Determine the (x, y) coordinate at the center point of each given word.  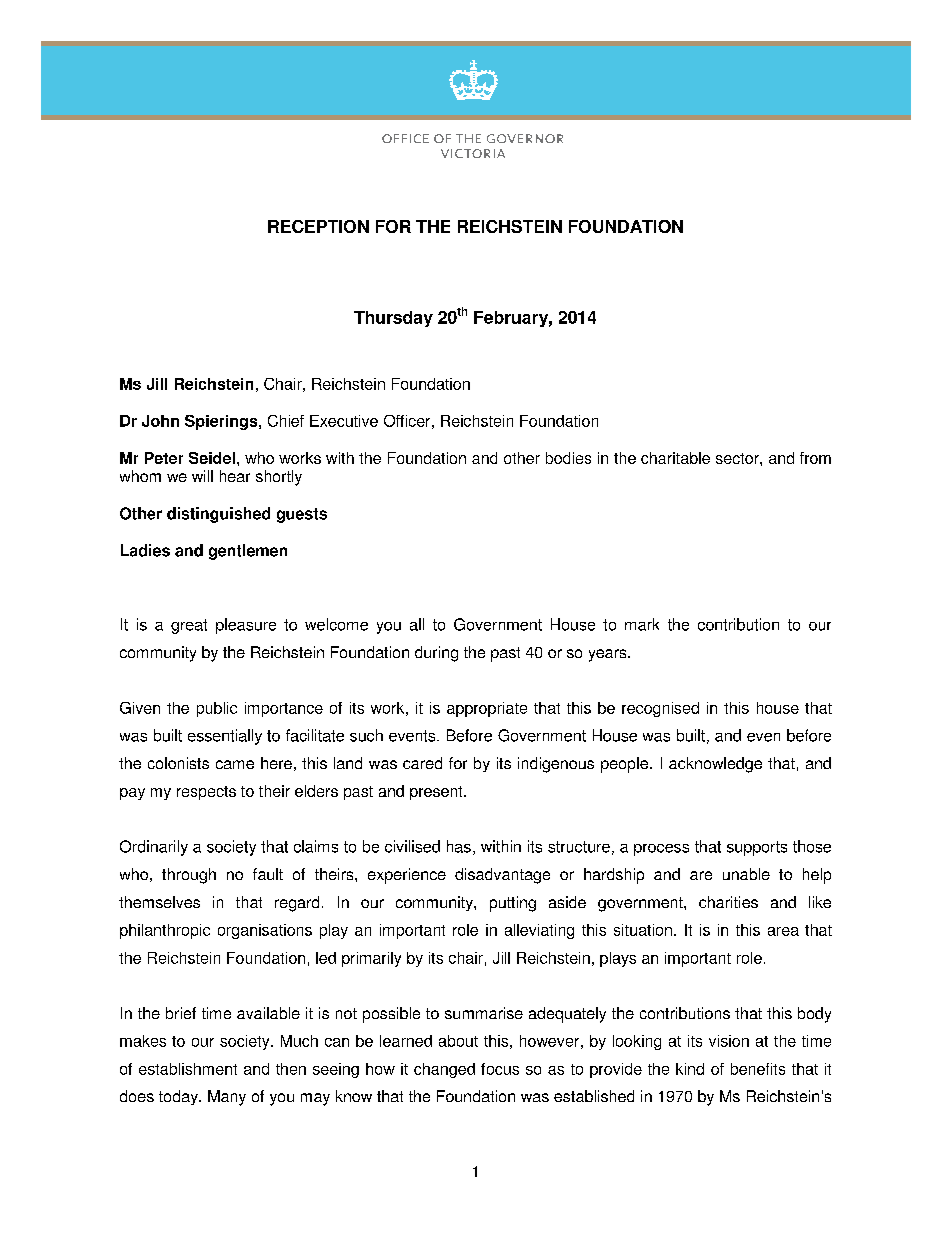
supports (757, 848)
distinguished (218, 515)
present (437, 793)
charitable (675, 458)
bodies (568, 458)
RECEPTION (318, 226)
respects (206, 793)
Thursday (393, 319)
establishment (188, 1069)
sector (738, 458)
